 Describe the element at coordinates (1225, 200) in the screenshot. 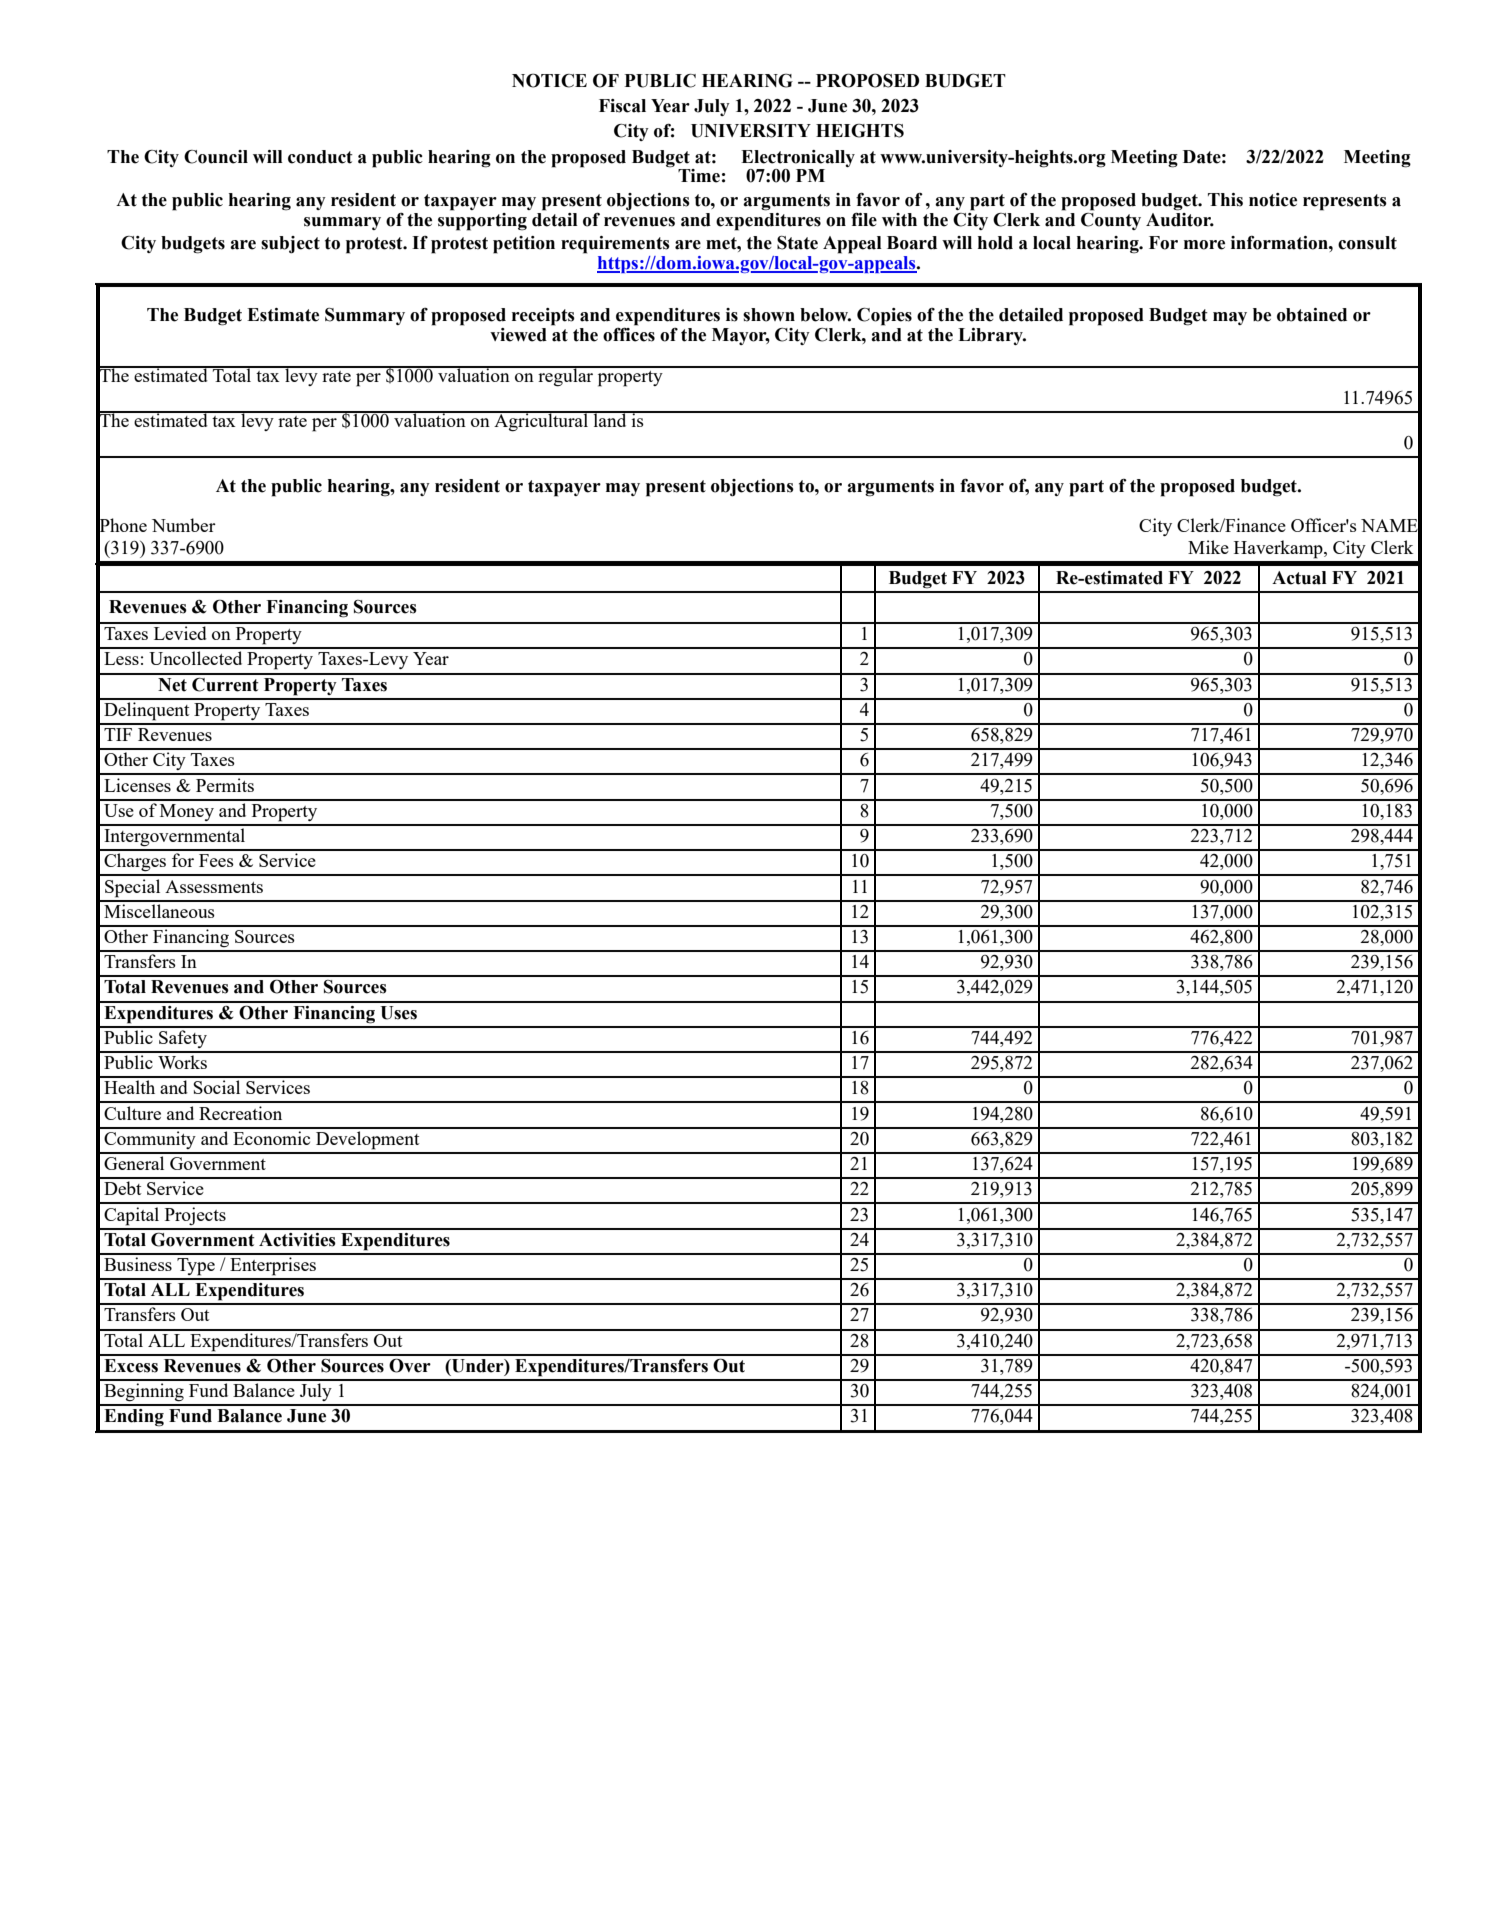

I see `This` at that location.
